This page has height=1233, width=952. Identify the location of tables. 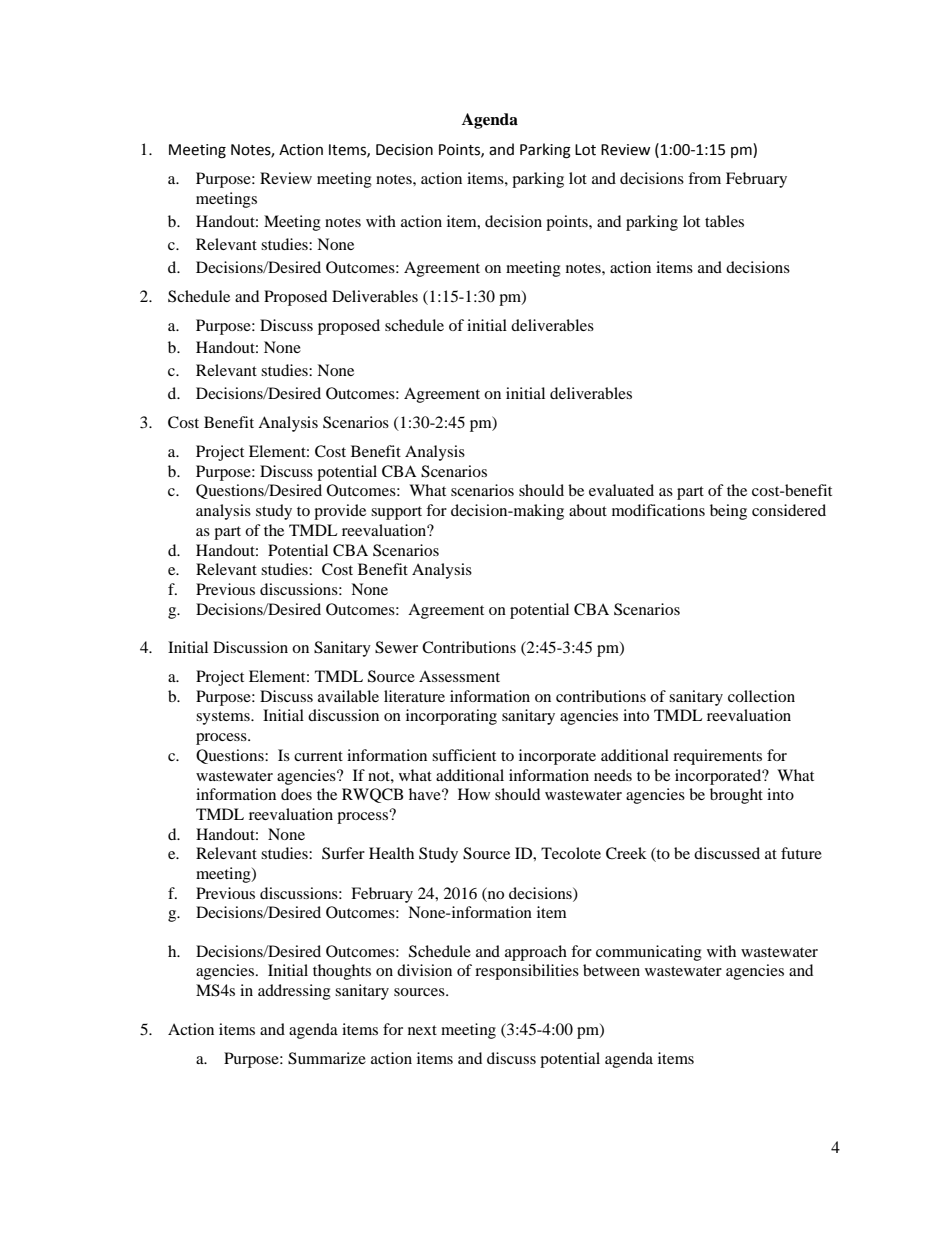
(724, 221).
